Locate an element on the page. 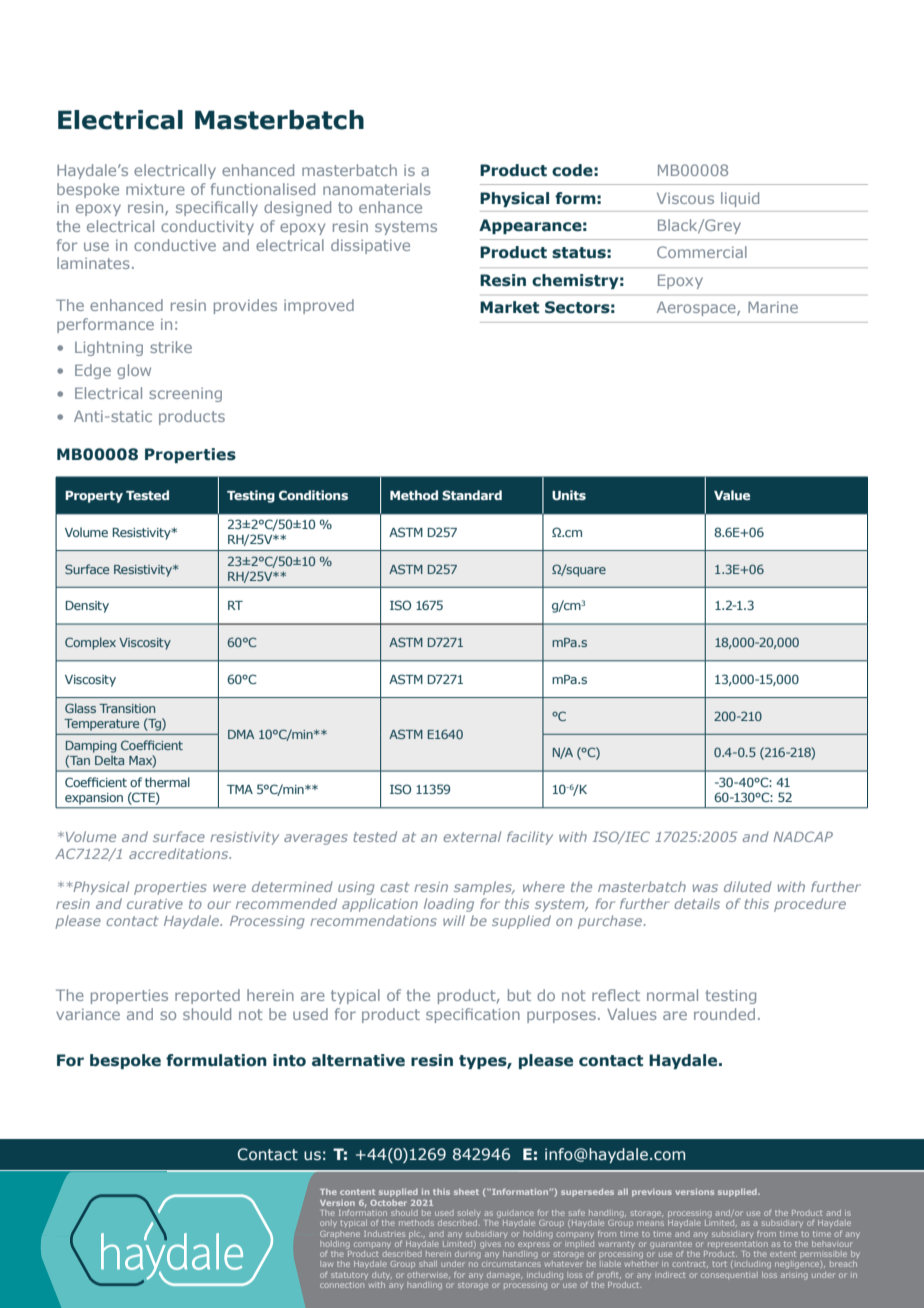 The height and width of the image is (1308, 924). Transition is located at coordinates (127, 708).
